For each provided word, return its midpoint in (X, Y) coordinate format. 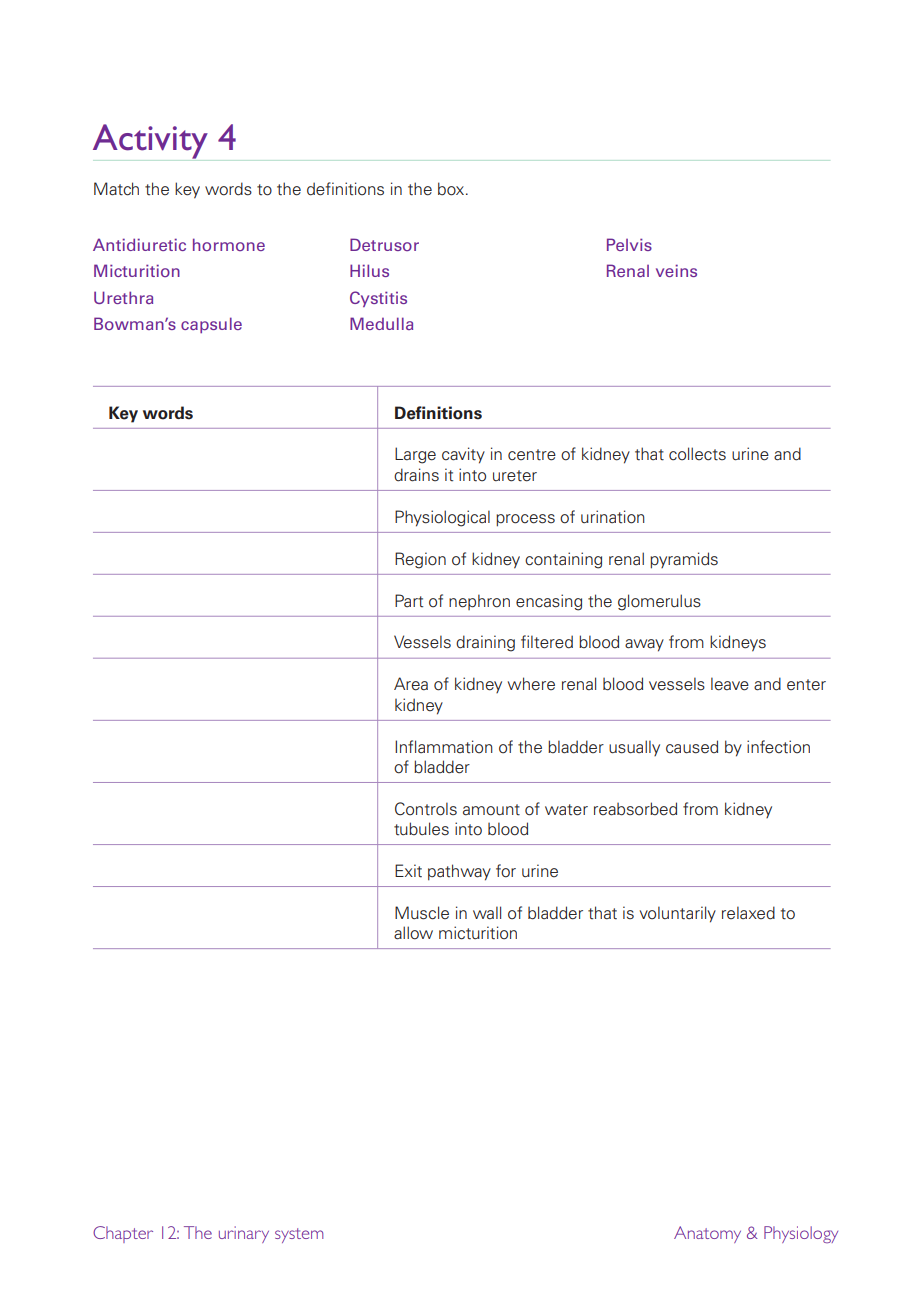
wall (487, 912)
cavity (463, 455)
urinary (244, 1234)
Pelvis (629, 244)
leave (730, 684)
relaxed (748, 913)
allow (413, 933)
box (452, 189)
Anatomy (707, 1234)
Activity (150, 141)
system (299, 1235)
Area (411, 684)
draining (485, 643)
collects (697, 454)
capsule (211, 325)
